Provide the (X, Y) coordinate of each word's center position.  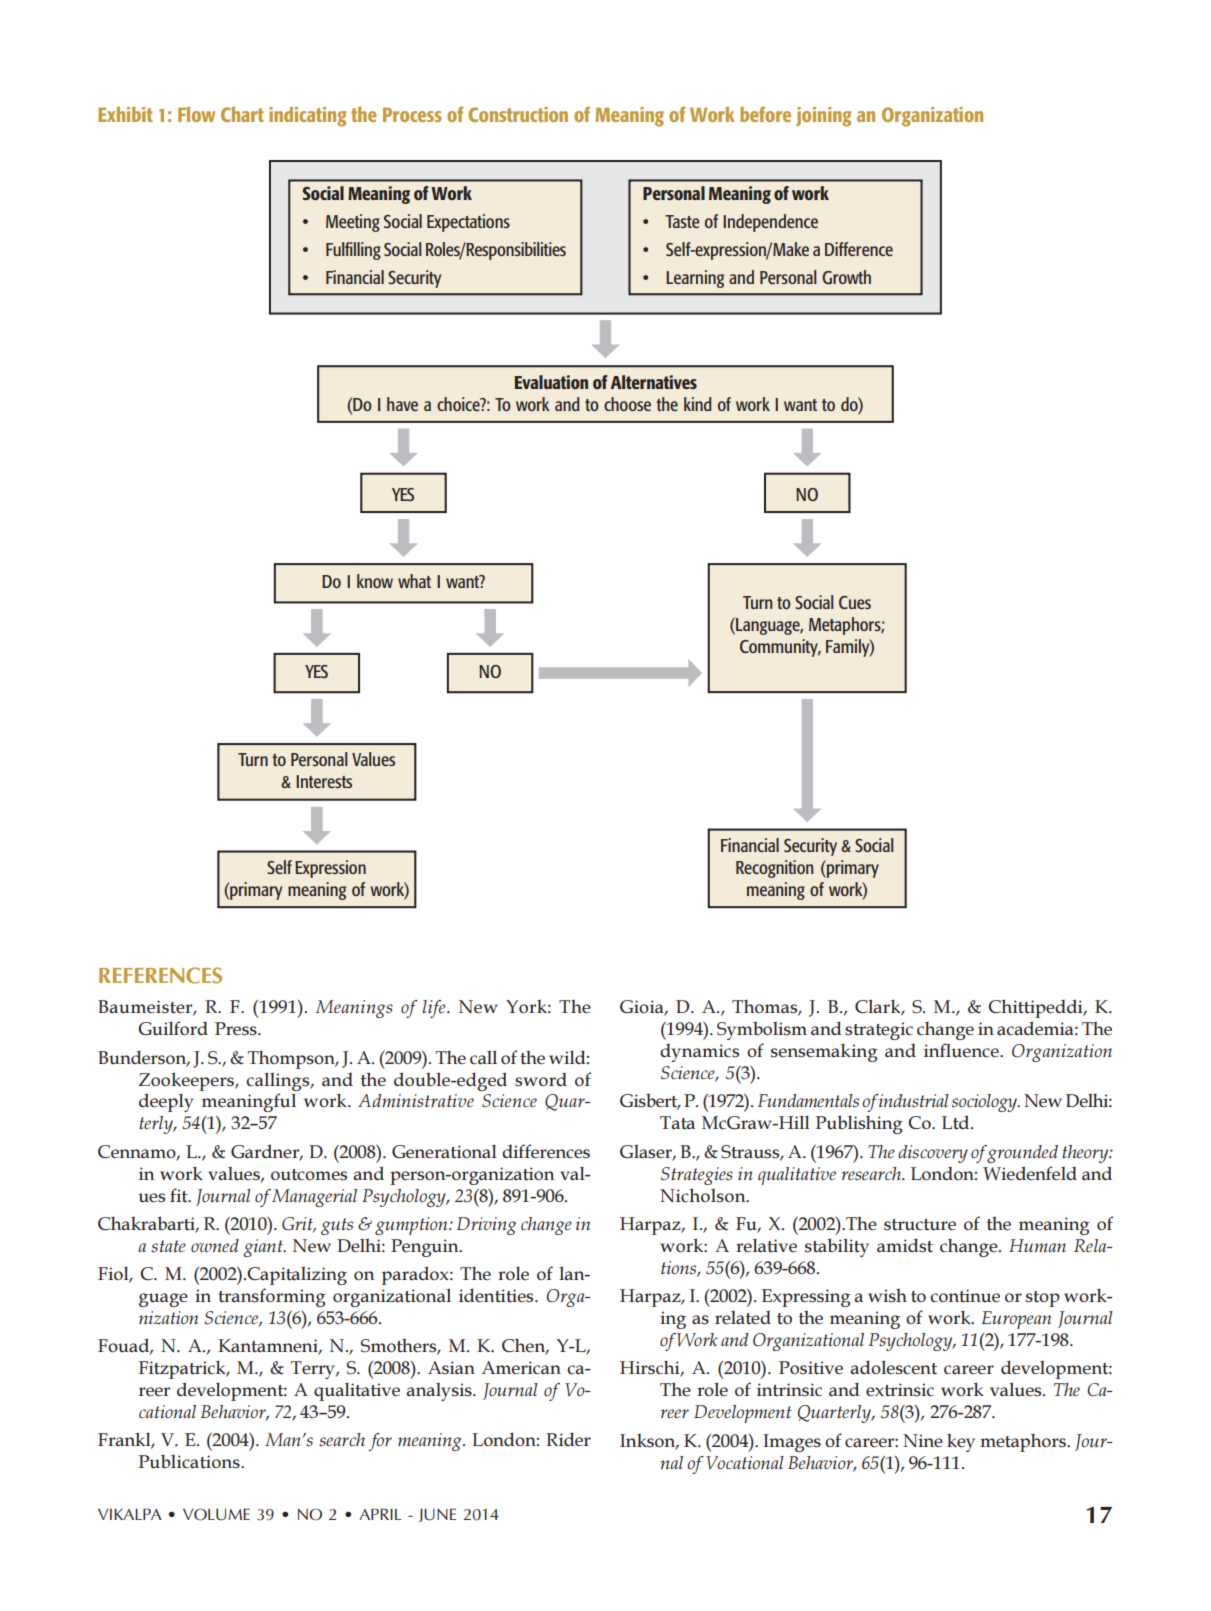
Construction (518, 114)
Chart (242, 114)
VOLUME (216, 1514)
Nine (923, 1441)
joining (823, 117)
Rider (568, 1439)
